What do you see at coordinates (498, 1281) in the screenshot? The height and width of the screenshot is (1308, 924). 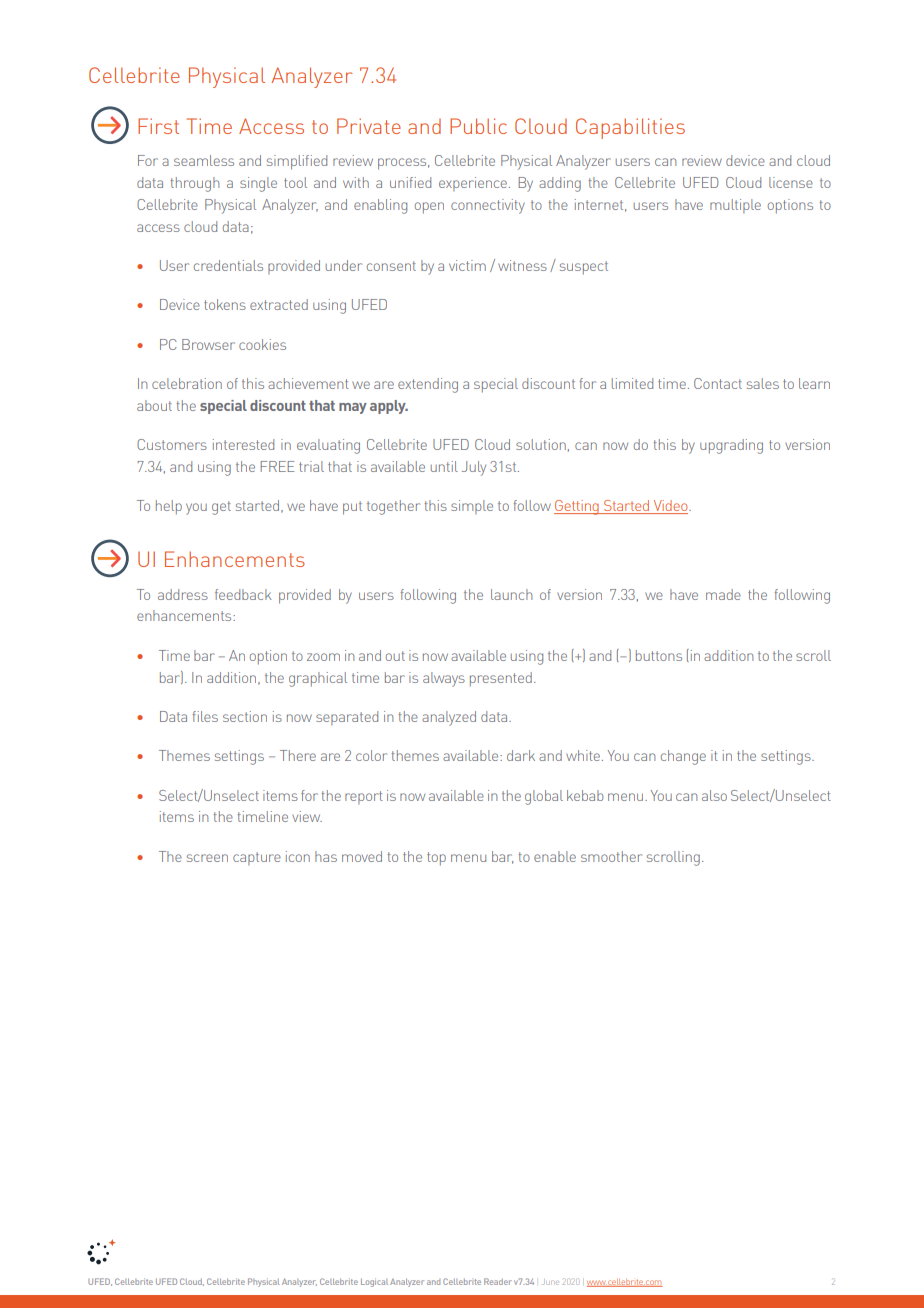 I see `Reader` at bounding box center [498, 1281].
